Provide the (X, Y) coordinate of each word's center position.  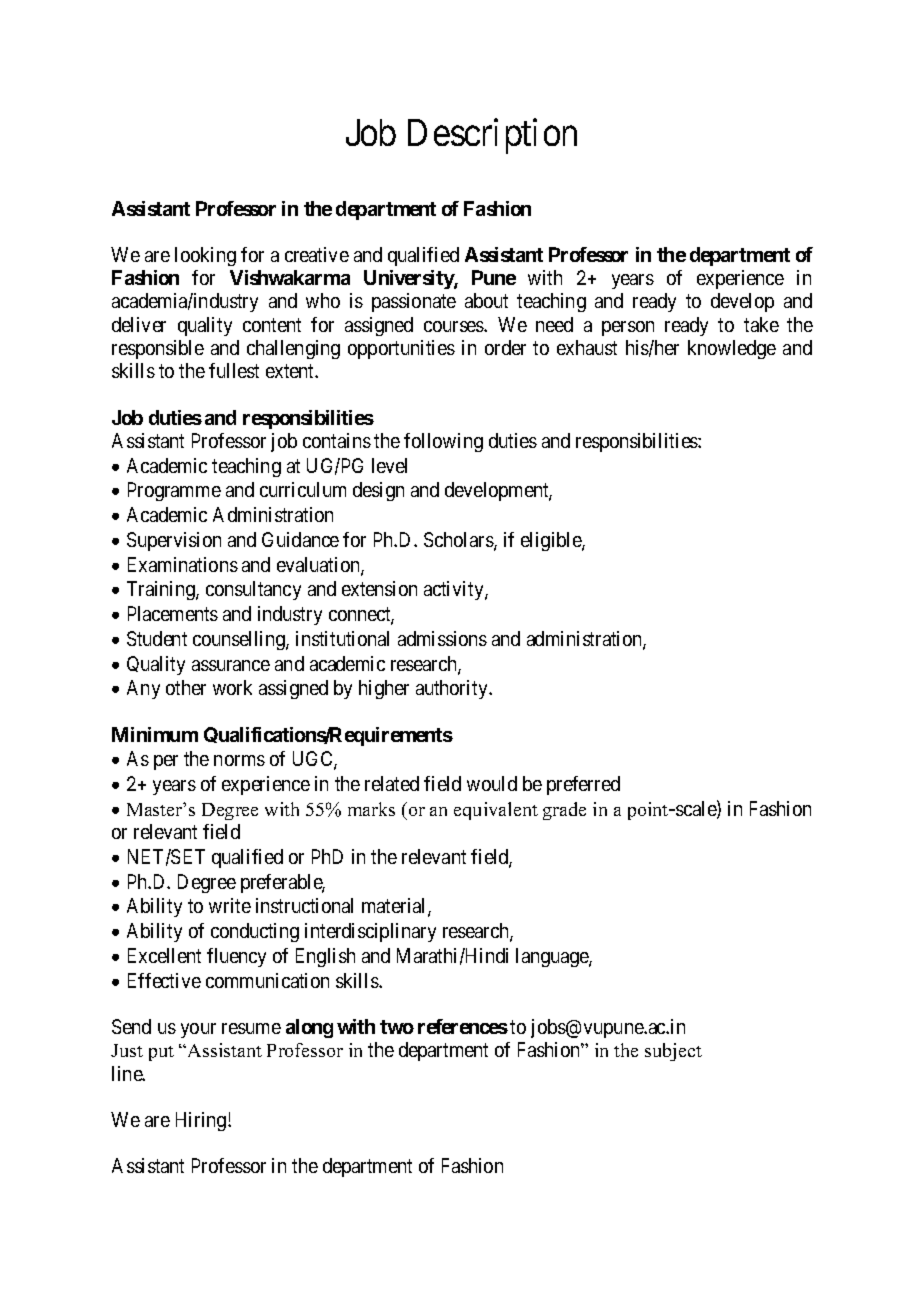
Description (492, 136)
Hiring (202, 1121)
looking (205, 256)
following (443, 442)
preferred (583, 785)
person (628, 328)
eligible (552, 541)
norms (239, 760)
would (492, 783)
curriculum (303, 489)
